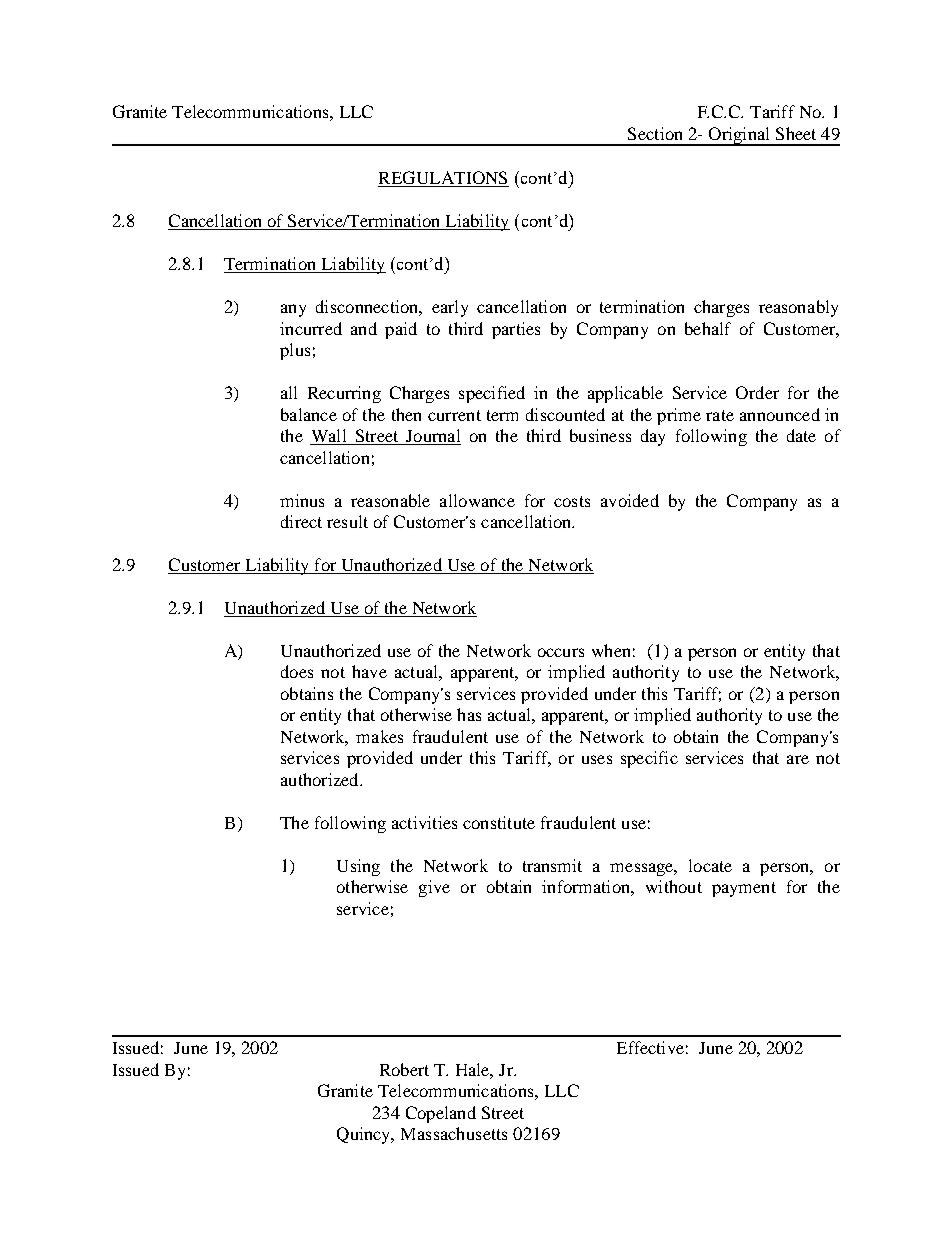  What do you see at coordinates (390, 500) in the screenshot?
I see `reasonable` at bounding box center [390, 500].
